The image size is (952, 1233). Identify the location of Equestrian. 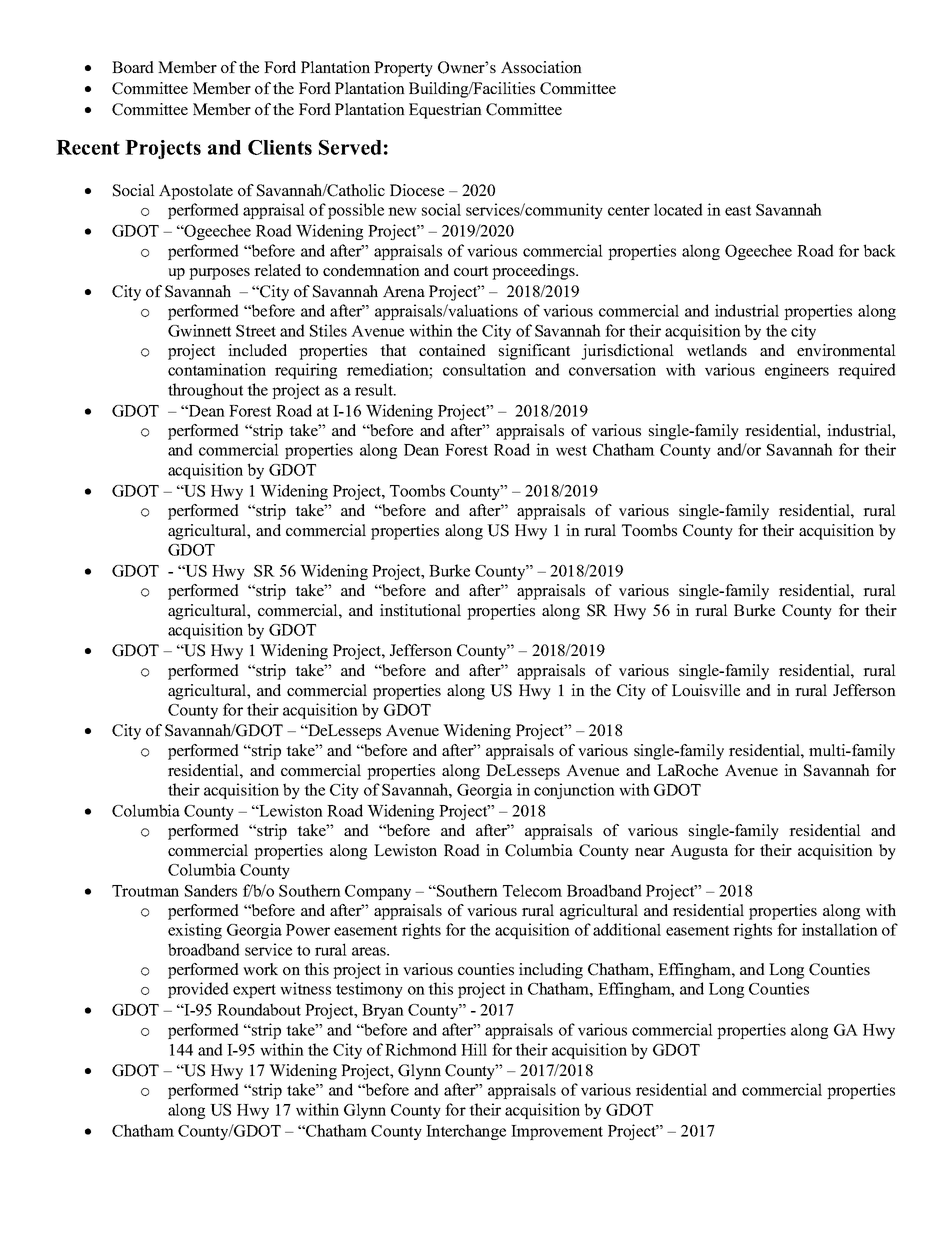
(445, 111).
